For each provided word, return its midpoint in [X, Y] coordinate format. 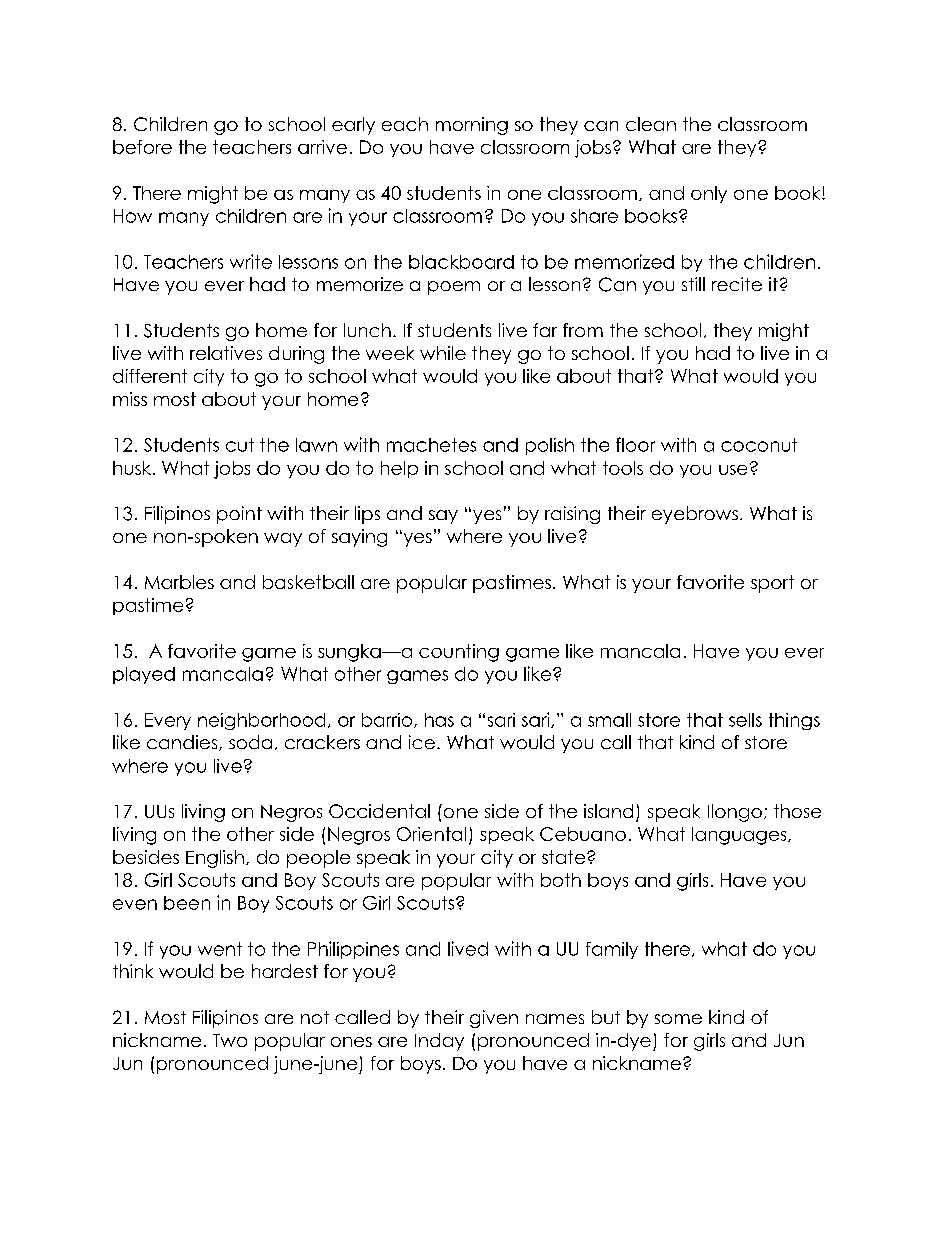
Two [230, 1040]
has [439, 720]
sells [745, 720]
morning [472, 126]
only [709, 194]
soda [250, 742]
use [733, 470]
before [142, 147]
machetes [431, 445]
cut [240, 445]
